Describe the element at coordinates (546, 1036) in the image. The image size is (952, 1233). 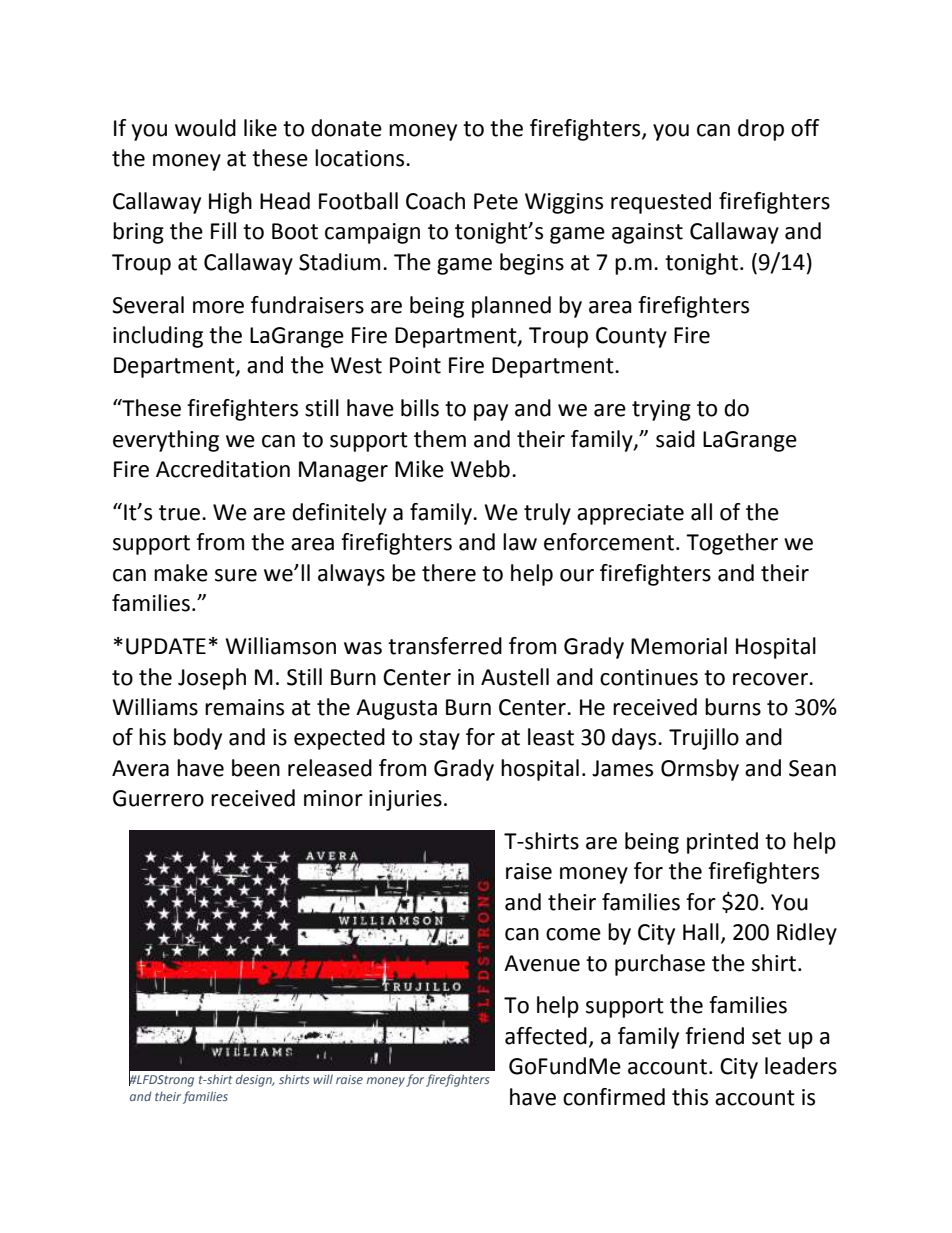
I see `affected` at that location.
